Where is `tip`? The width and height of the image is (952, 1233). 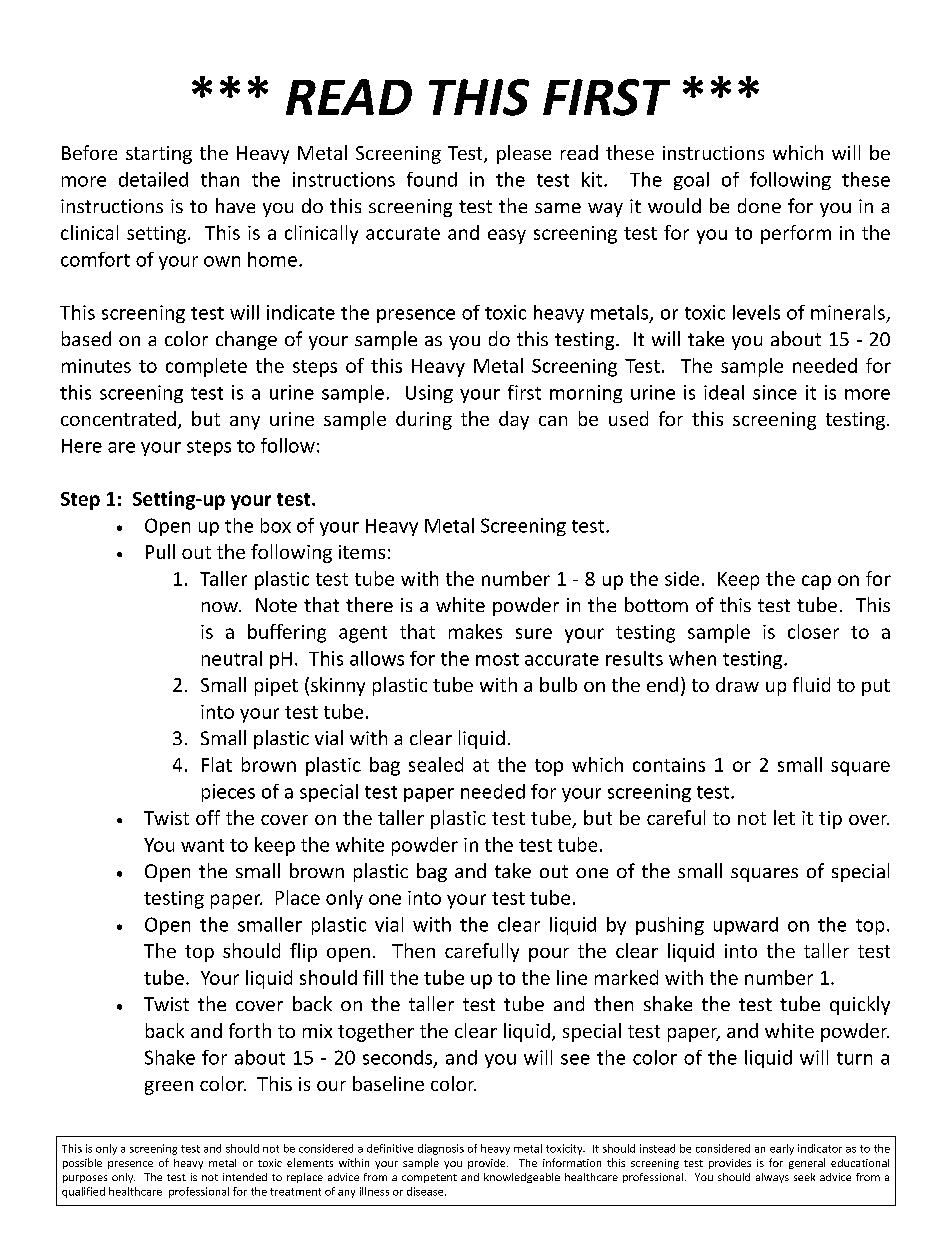
tip is located at coordinates (830, 820).
